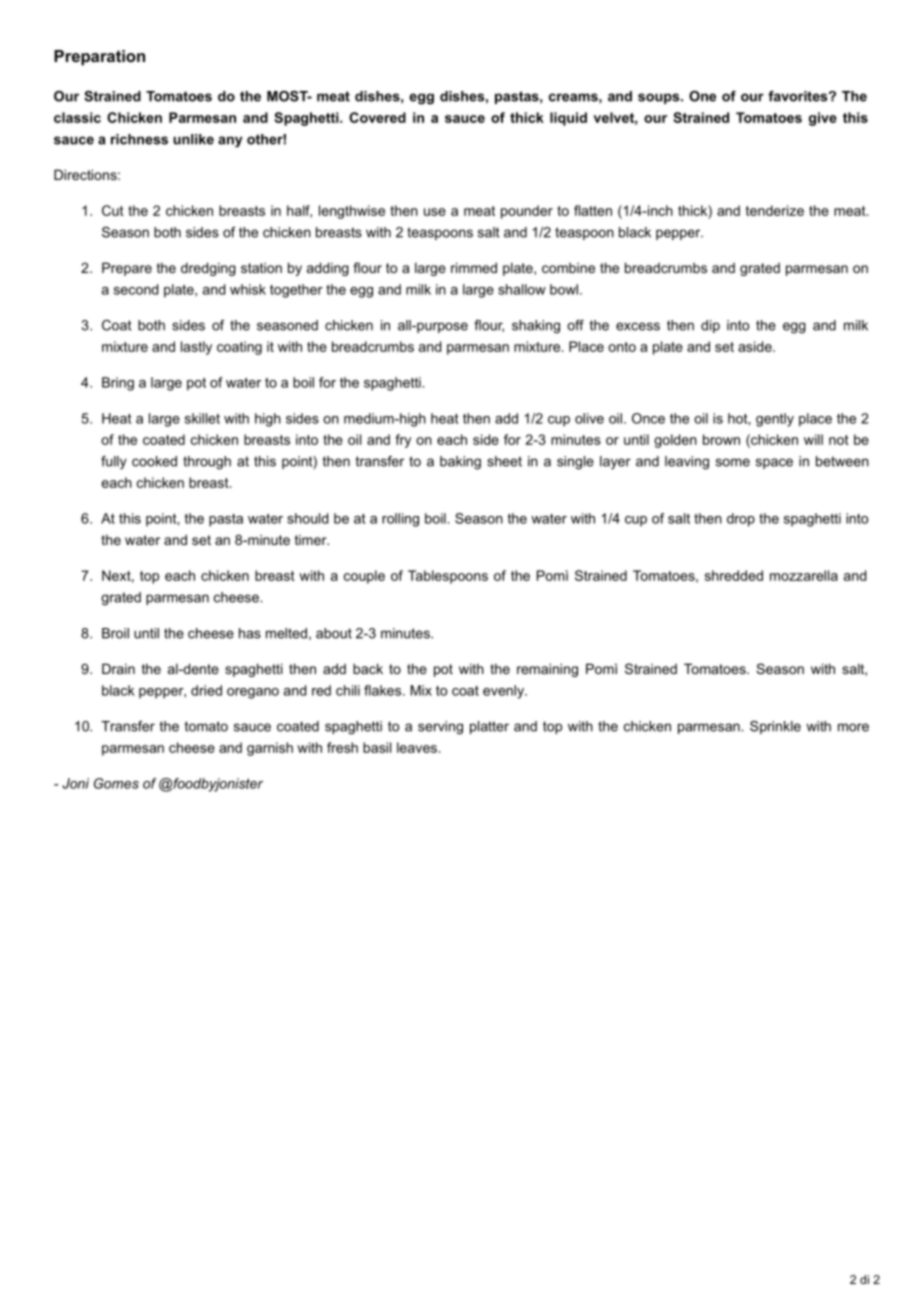  Describe the element at coordinates (710, 326) in the screenshot. I see `dip` at that location.
